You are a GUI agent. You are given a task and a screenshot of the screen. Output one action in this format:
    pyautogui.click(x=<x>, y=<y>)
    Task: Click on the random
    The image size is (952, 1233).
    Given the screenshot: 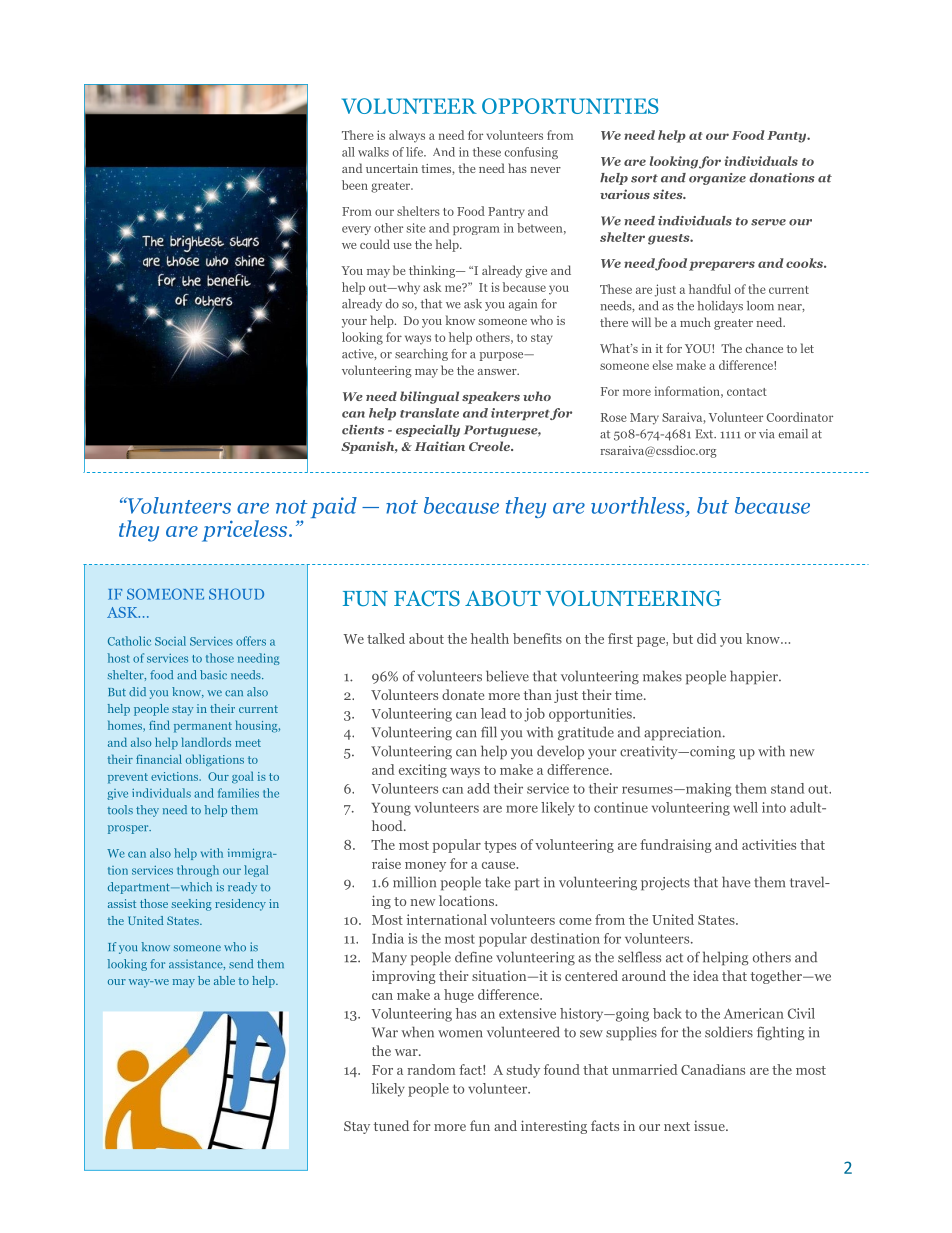 What is the action you would take?
    pyautogui.click(x=431, y=1069)
